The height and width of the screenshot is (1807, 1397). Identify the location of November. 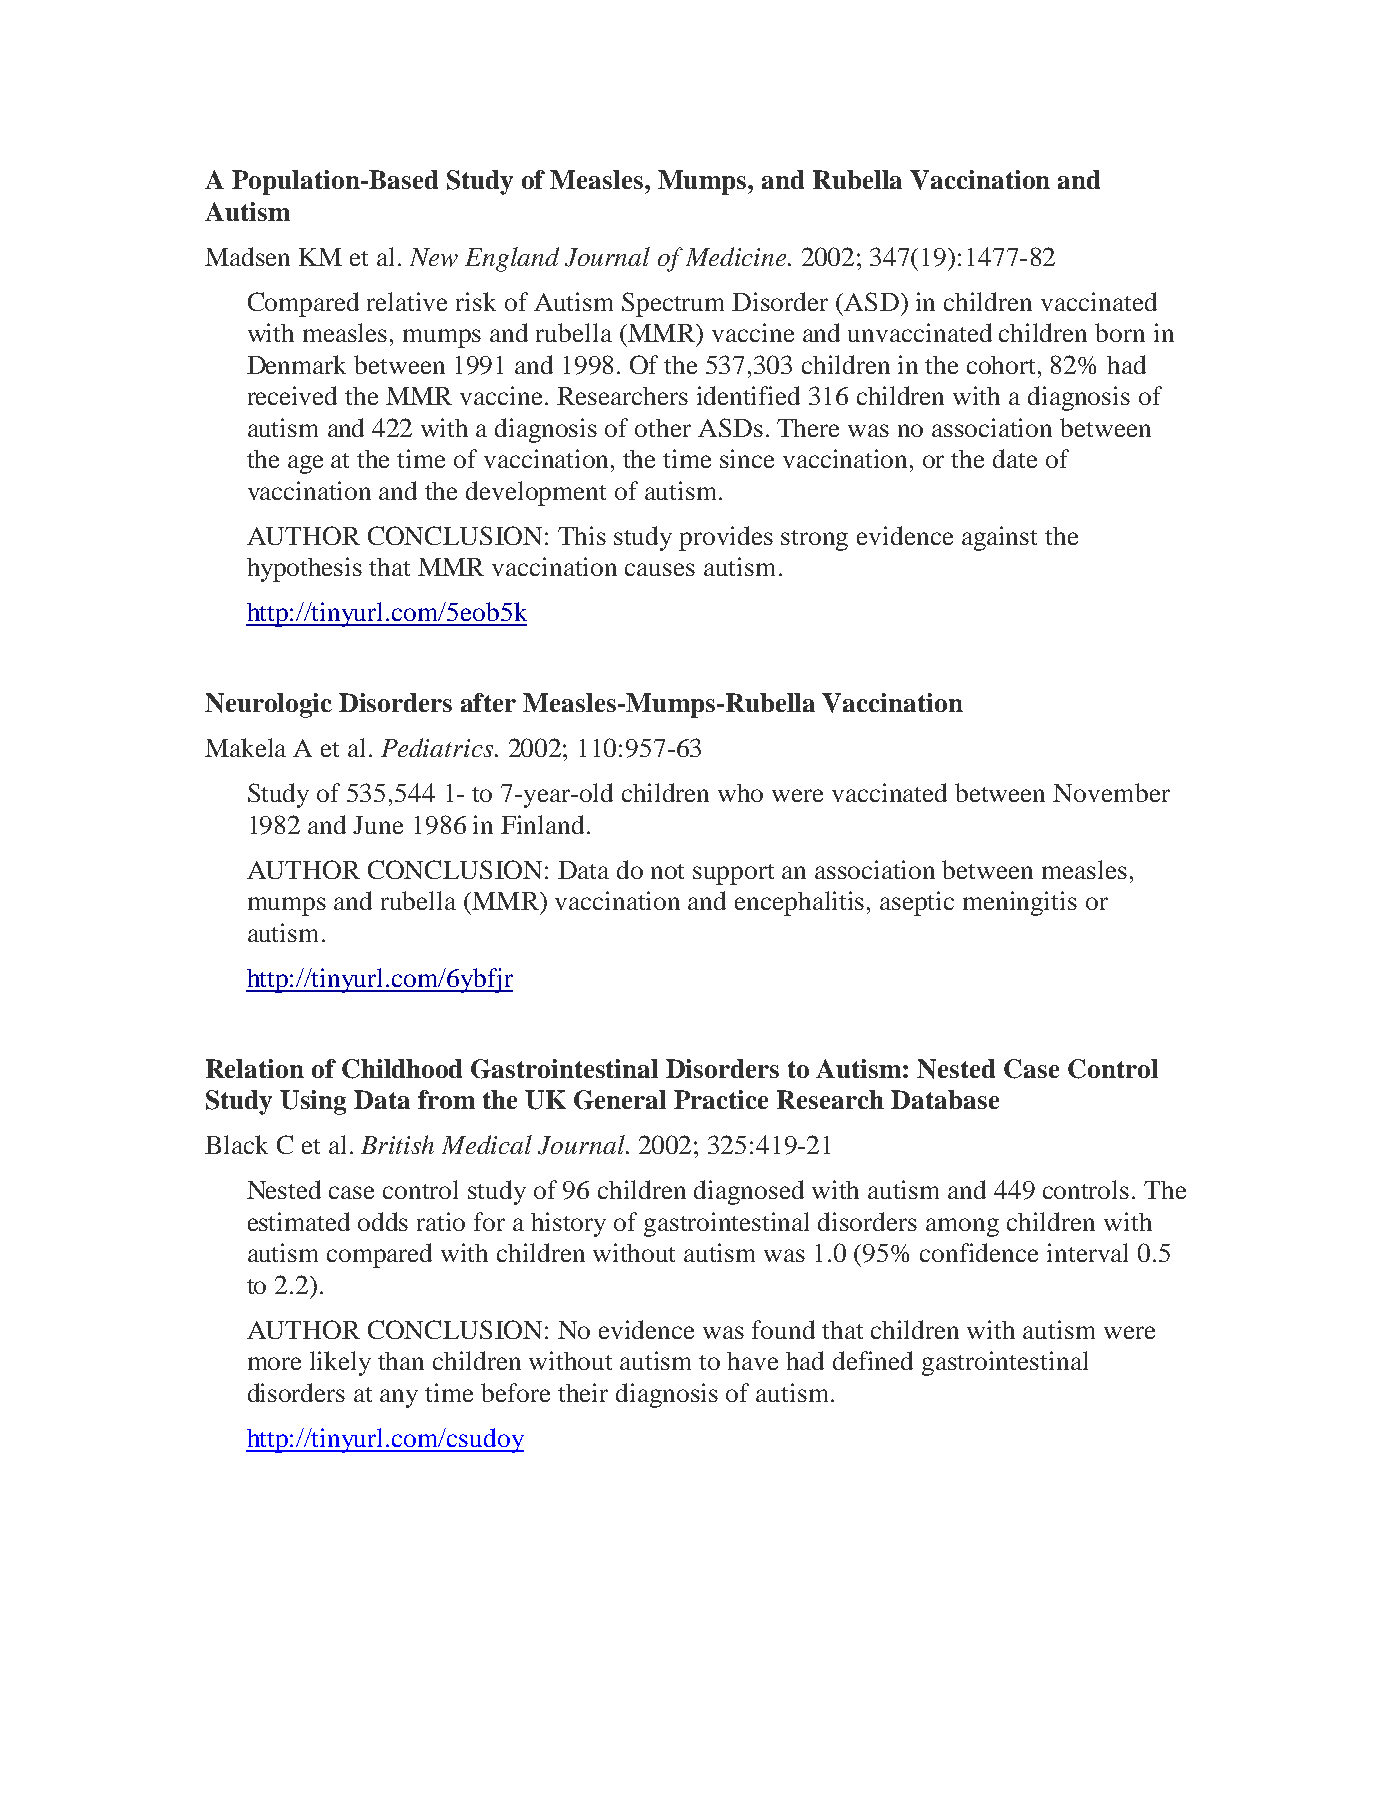
(1111, 792).
